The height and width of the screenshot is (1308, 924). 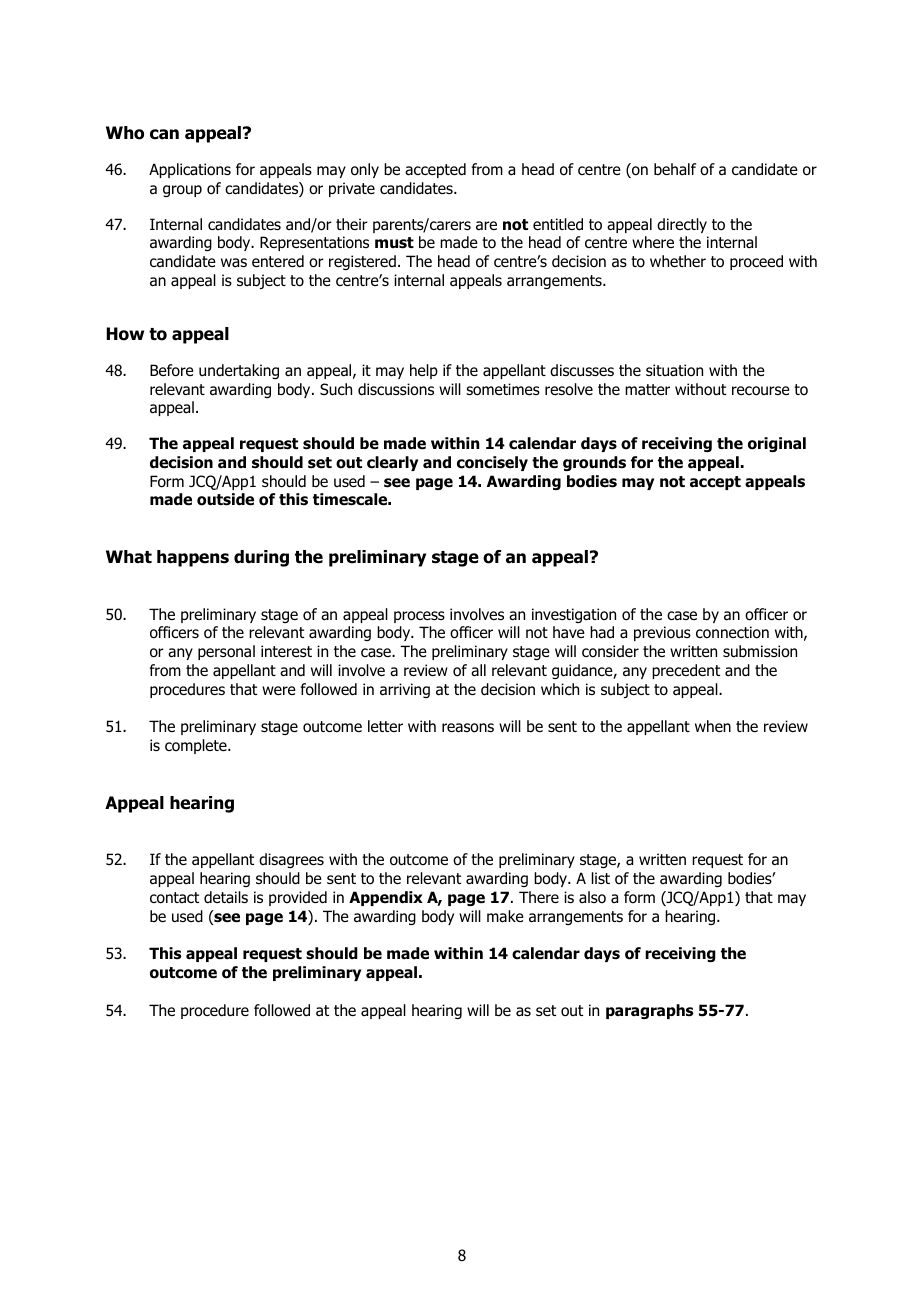 I want to click on Applications, so click(x=190, y=170).
